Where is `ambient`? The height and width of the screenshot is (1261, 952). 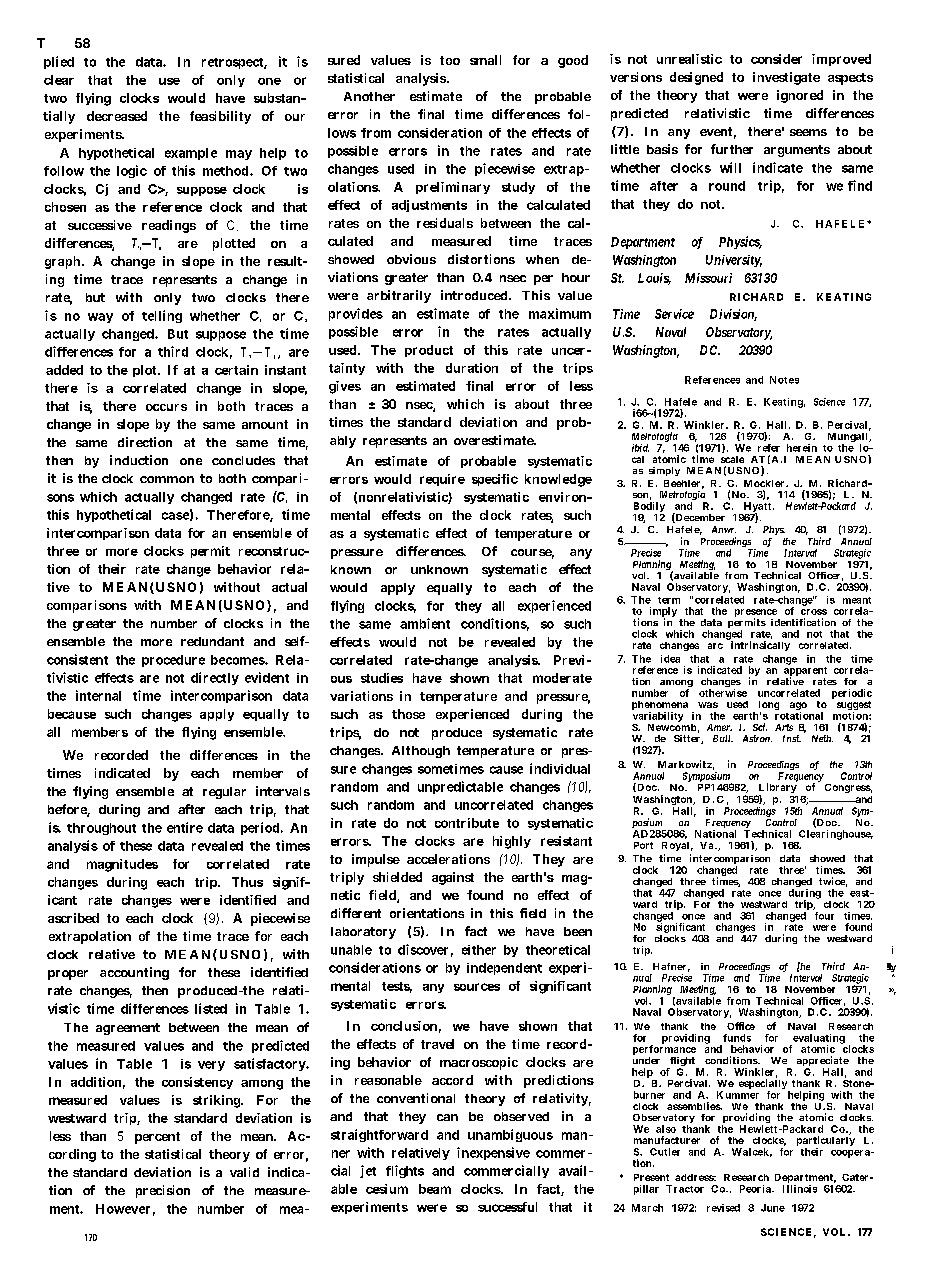 ambient is located at coordinates (425, 623).
